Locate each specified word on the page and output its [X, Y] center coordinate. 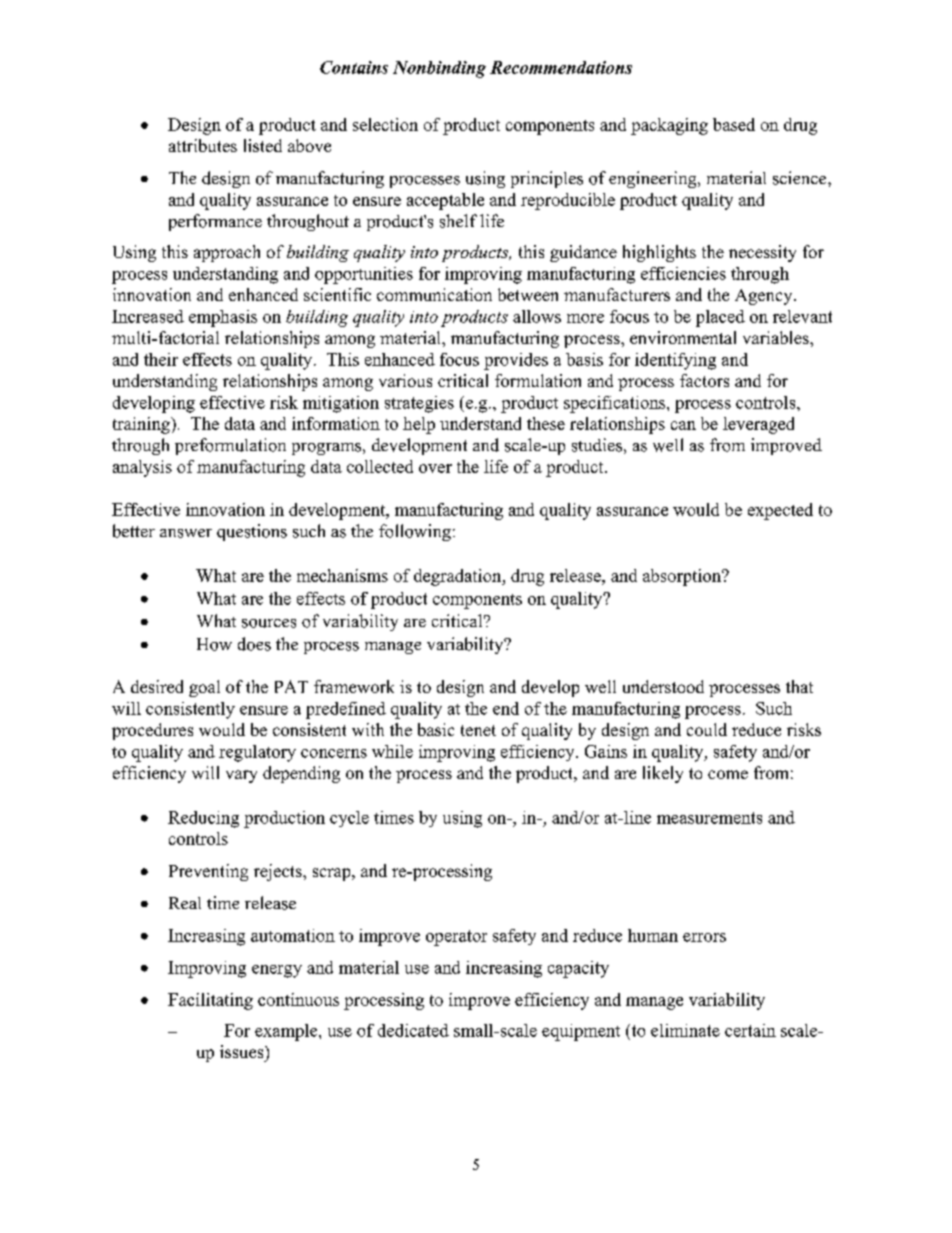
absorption [683, 577]
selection [385, 124]
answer [186, 533]
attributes [203, 145]
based [734, 124]
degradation [459, 577]
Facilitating [210, 1001]
